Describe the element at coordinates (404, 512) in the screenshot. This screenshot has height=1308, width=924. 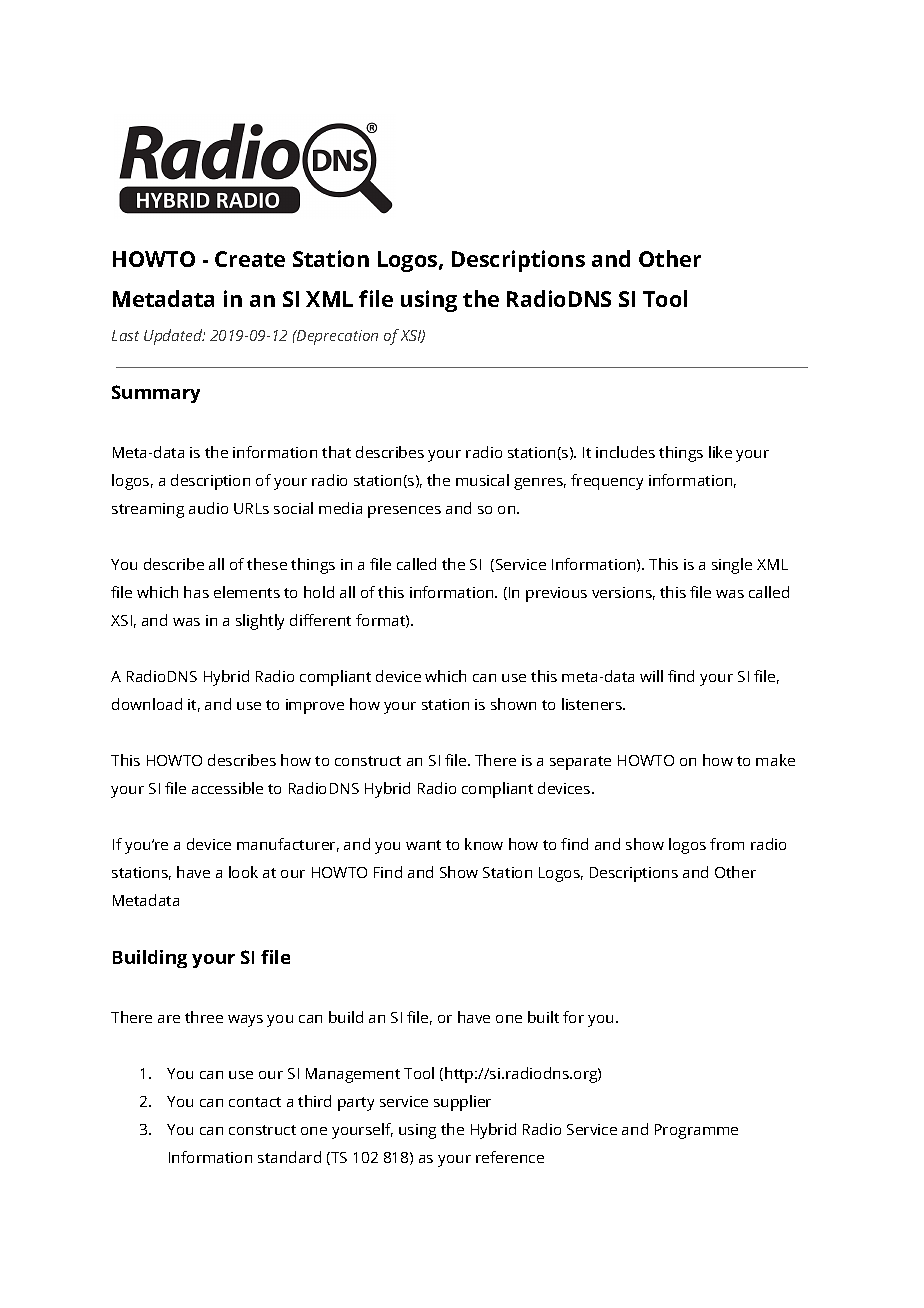
I see `presences` at that location.
